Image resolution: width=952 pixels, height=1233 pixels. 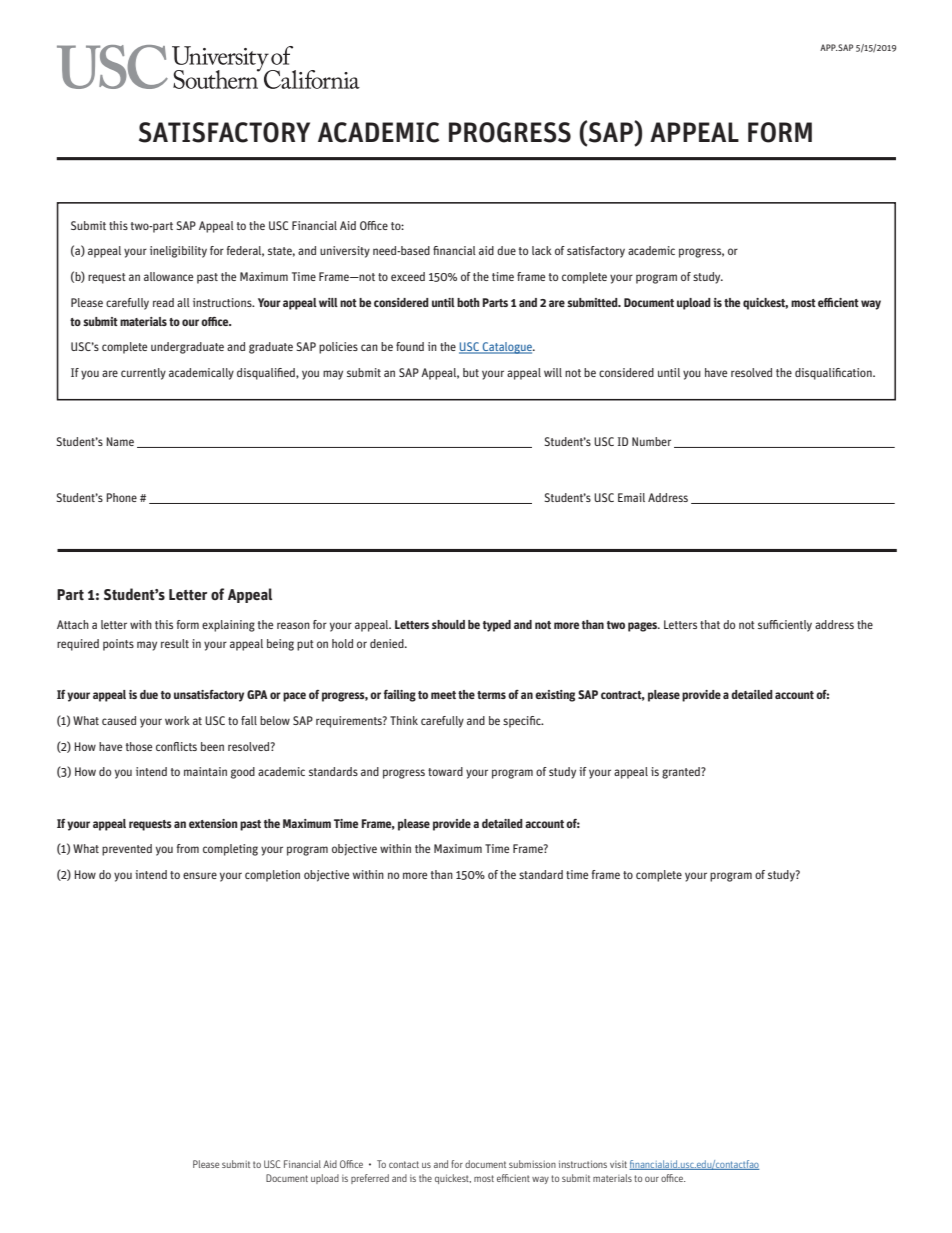 What do you see at coordinates (834, 374) in the screenshot?
I see `disqualification` at bounding box center [834, 374].
